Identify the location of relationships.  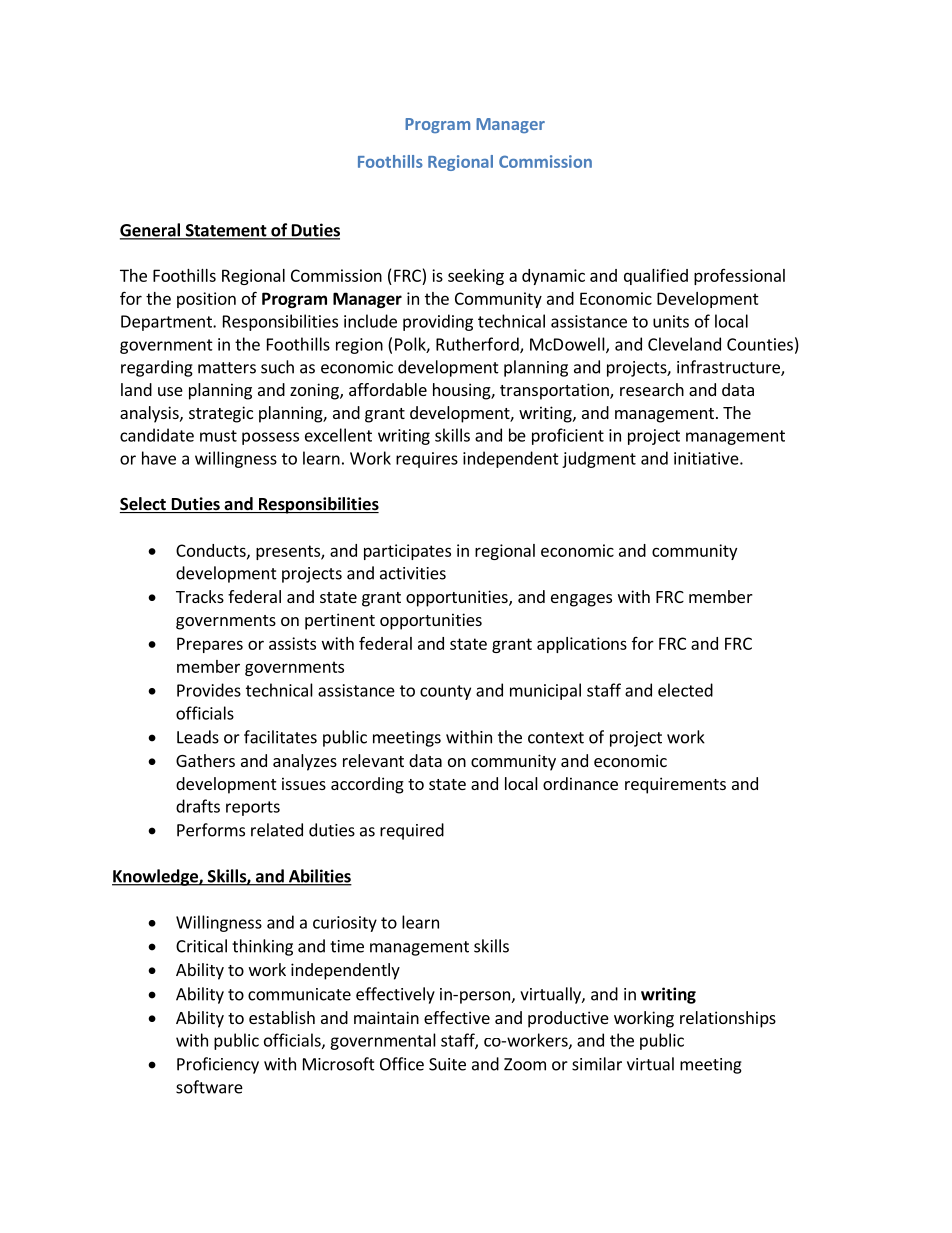
(728, 1019).
